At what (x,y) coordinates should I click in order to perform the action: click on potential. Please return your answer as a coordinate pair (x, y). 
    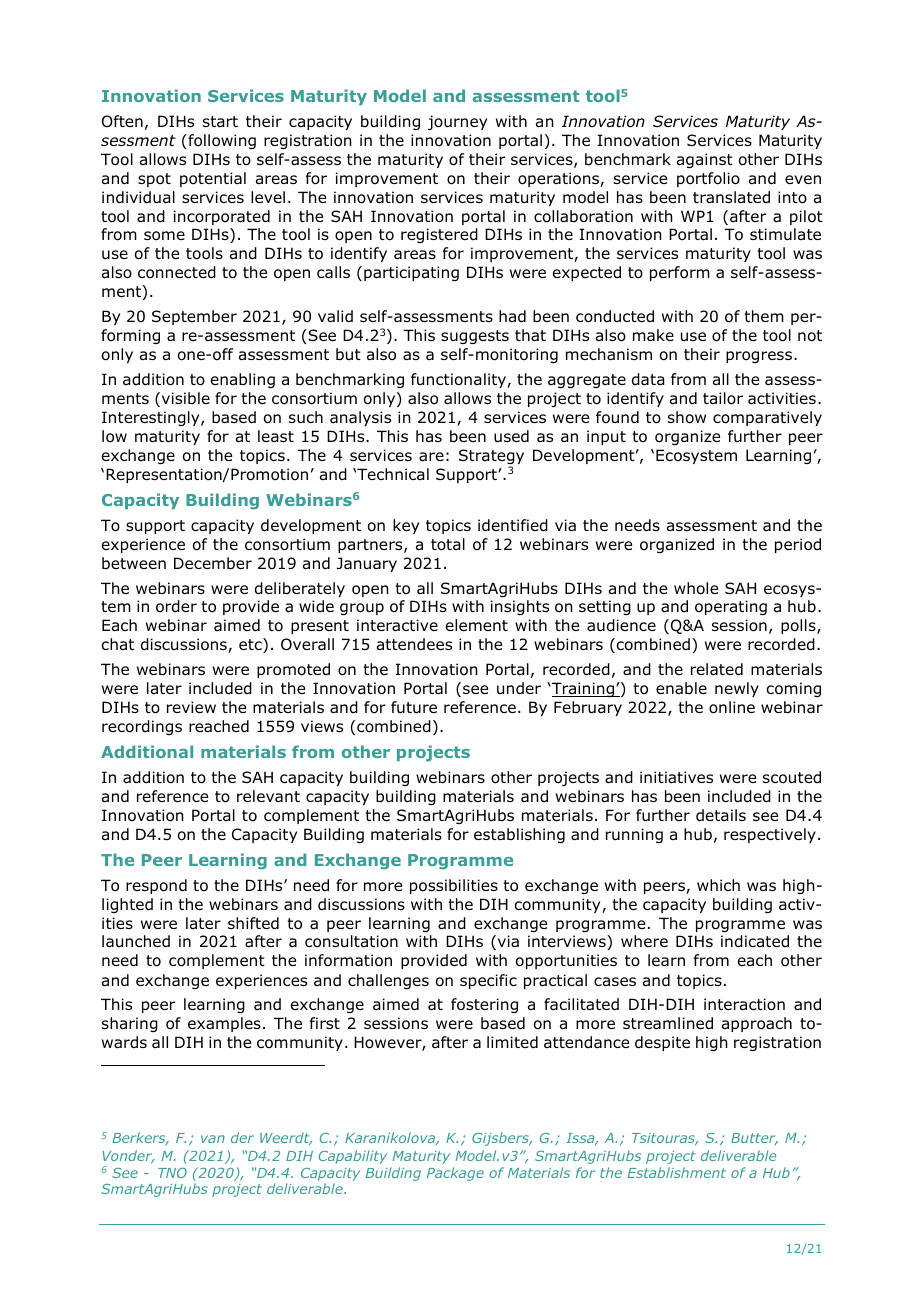
    Looking at the image, I should click on (213, 179).
